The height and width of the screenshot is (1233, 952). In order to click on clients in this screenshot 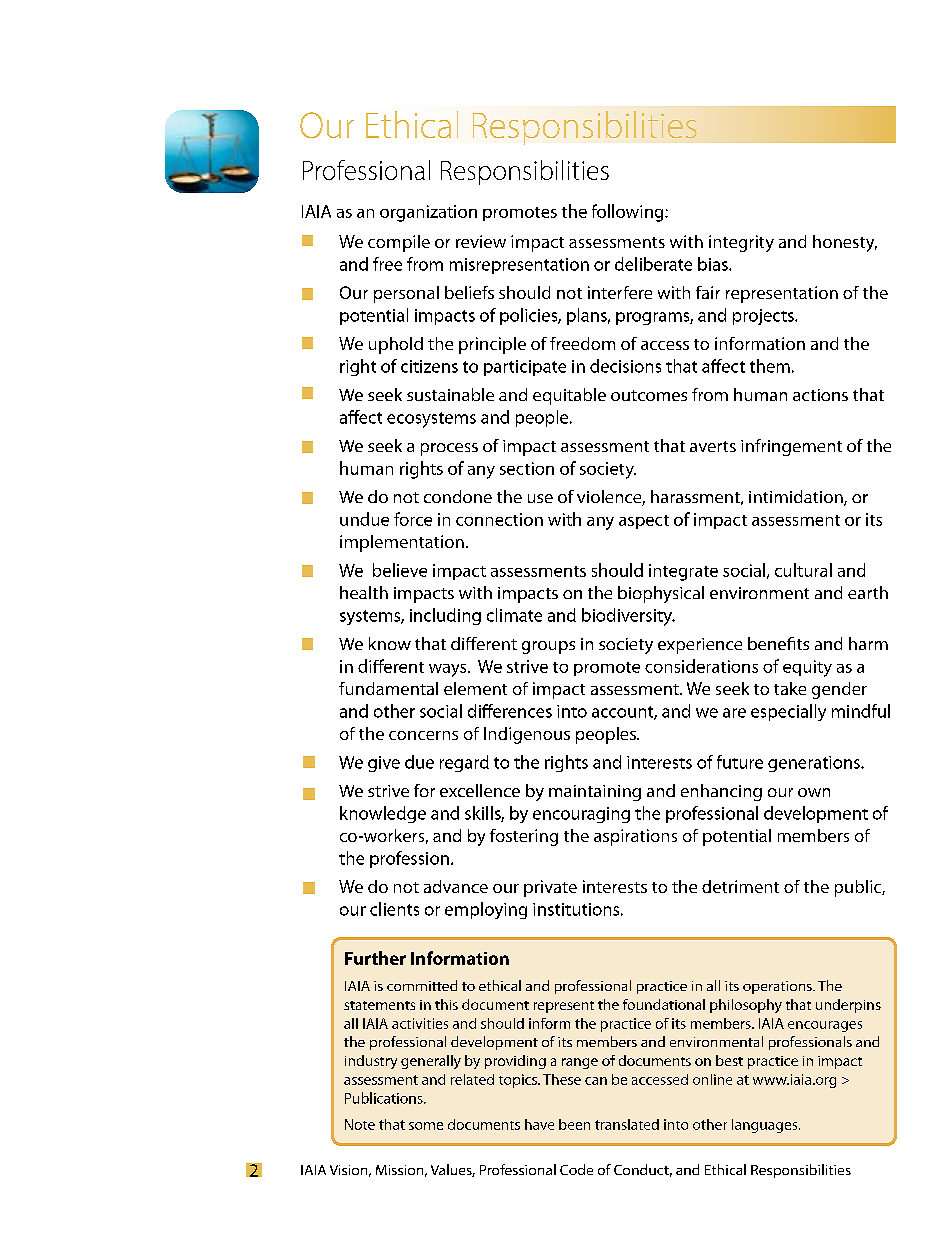, I will do `click(394, 909)`.
